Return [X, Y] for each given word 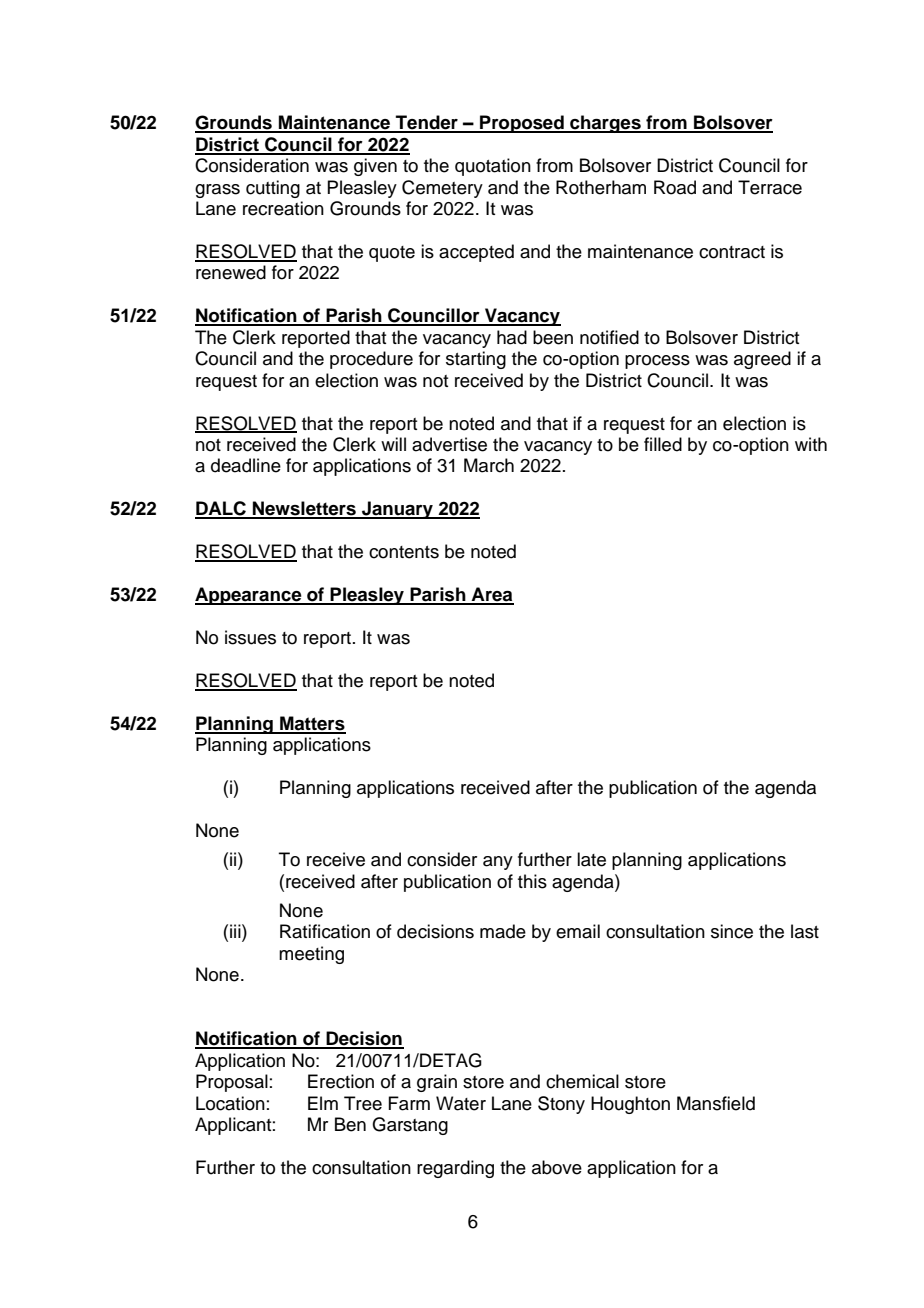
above [557, 1167]
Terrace [770, 187]
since [732, 931]
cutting [273, 189]
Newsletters [304, 509]
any [498, 863]
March [489, 465]
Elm [323, 1103]
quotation [493, 167]
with [811, 444]
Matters [312, 724]
